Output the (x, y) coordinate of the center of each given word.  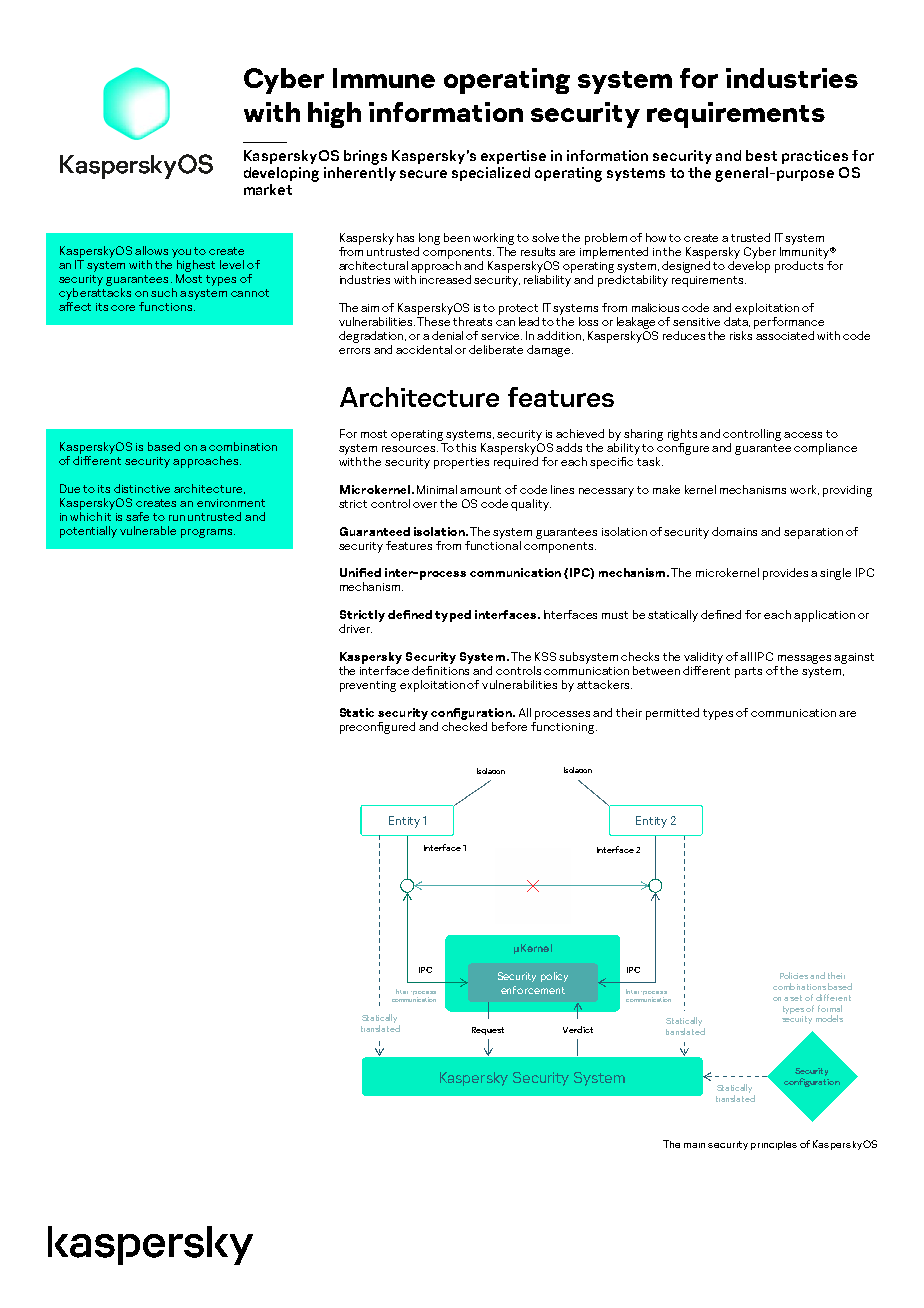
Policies (795, 975)
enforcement (533, 990)
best (761, 155)
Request (488, 1031)
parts (748, 672)
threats (472, 321)
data (737, 320)
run (177, 518)
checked (464, 726)
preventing (368, 686)
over (425, 505)
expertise (513, 157)
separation (813, 533)
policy (554, 977)
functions (165, 306)
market (268, 189)
